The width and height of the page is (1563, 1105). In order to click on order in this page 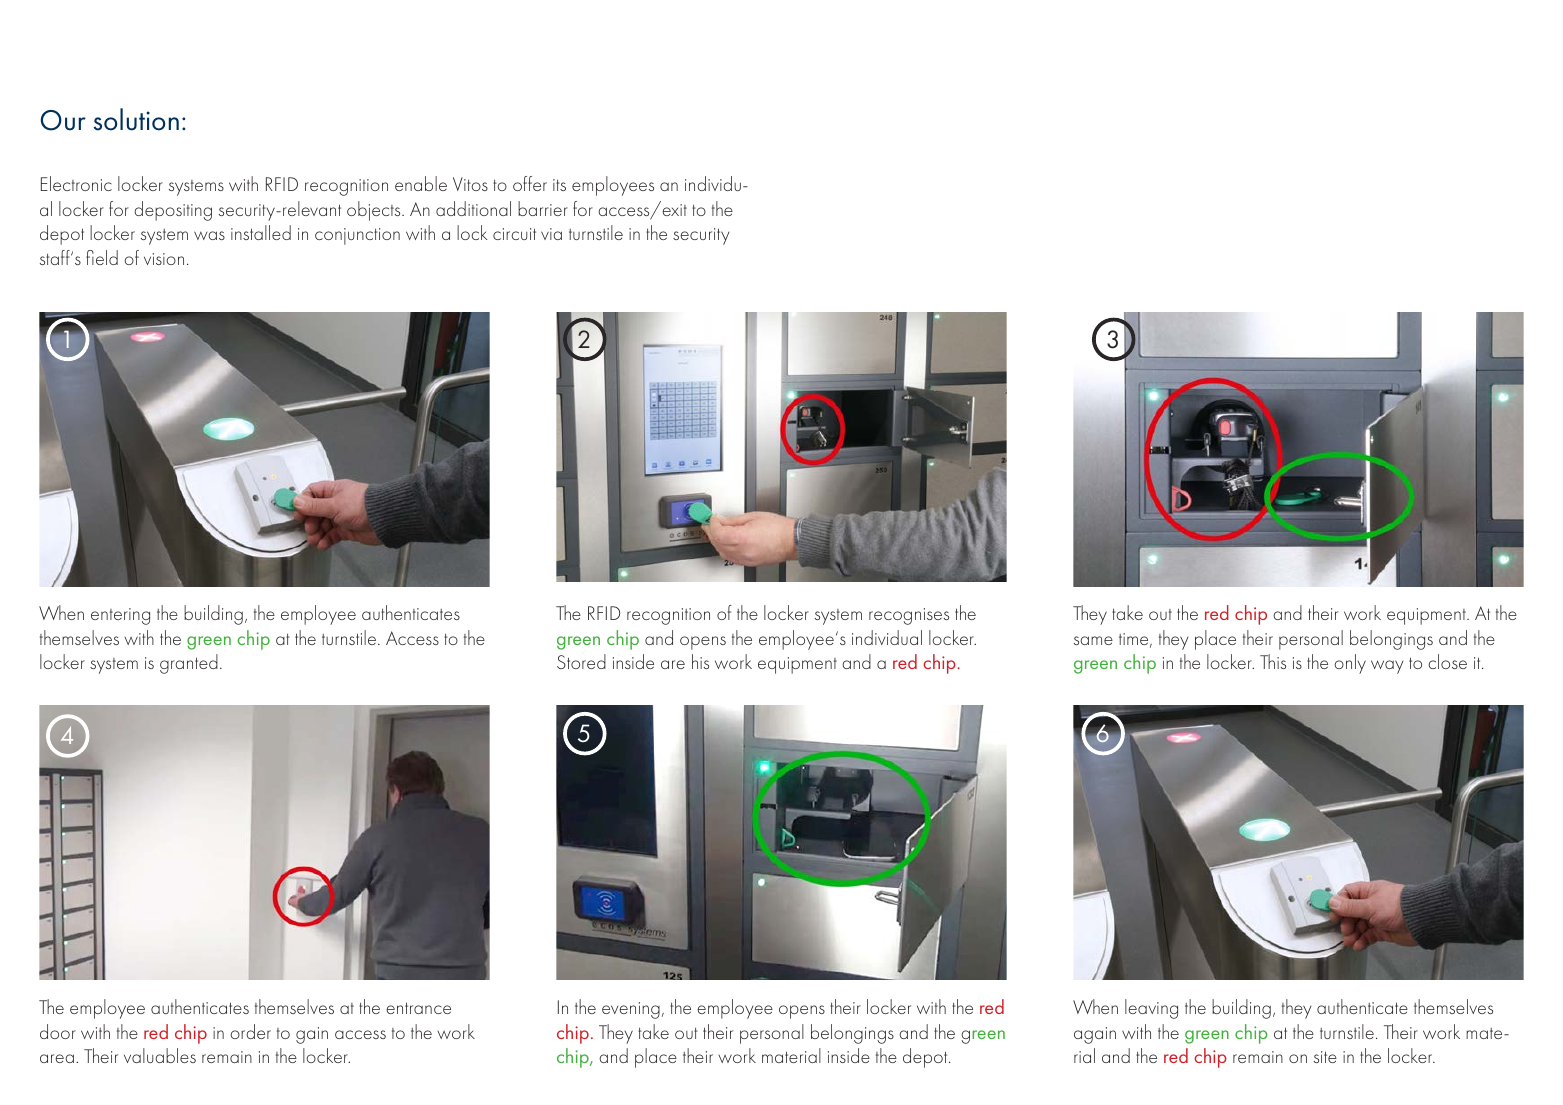, I will do `click(250, 1031)`.
